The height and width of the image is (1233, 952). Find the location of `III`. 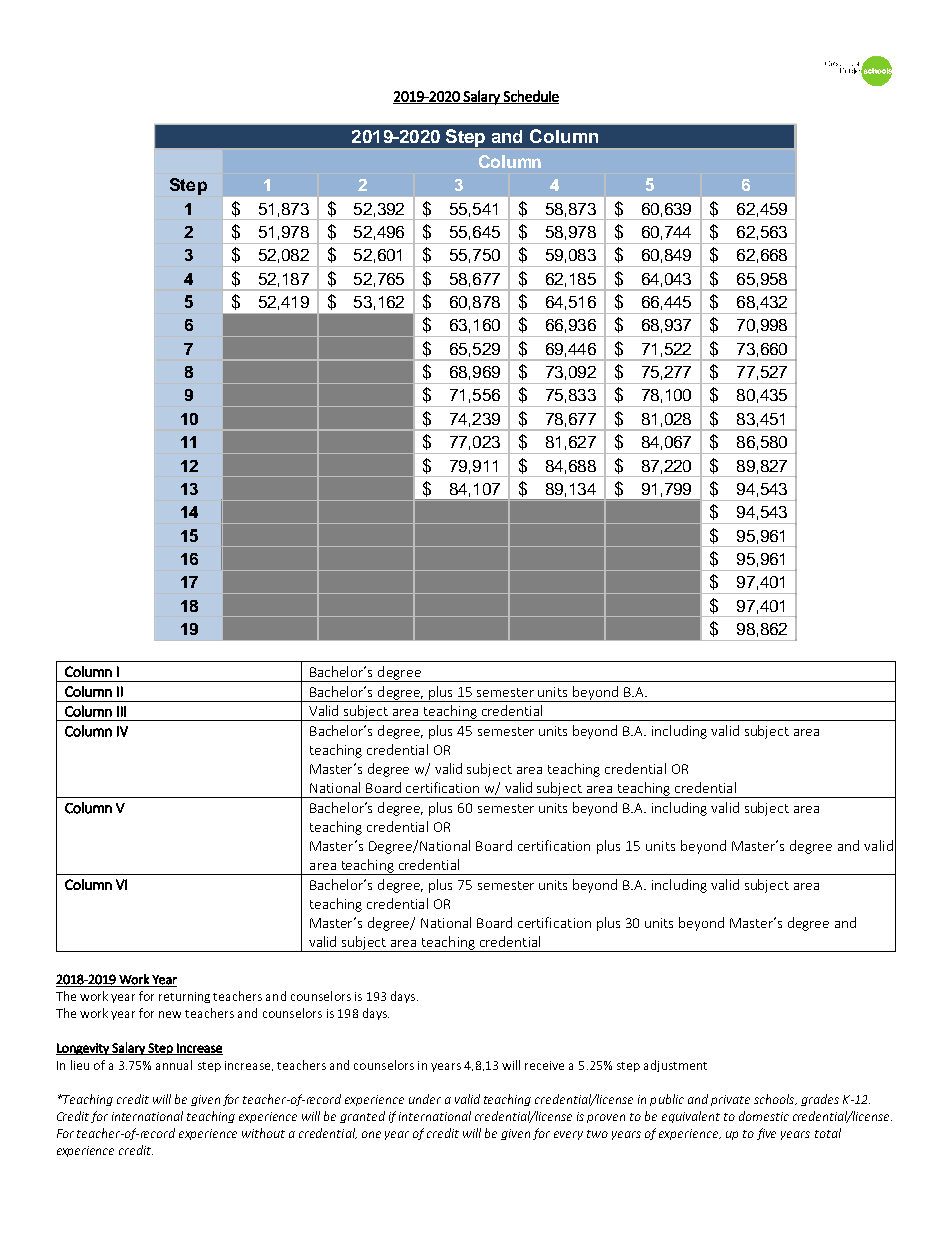

III is located at coordinates (121, 711).
